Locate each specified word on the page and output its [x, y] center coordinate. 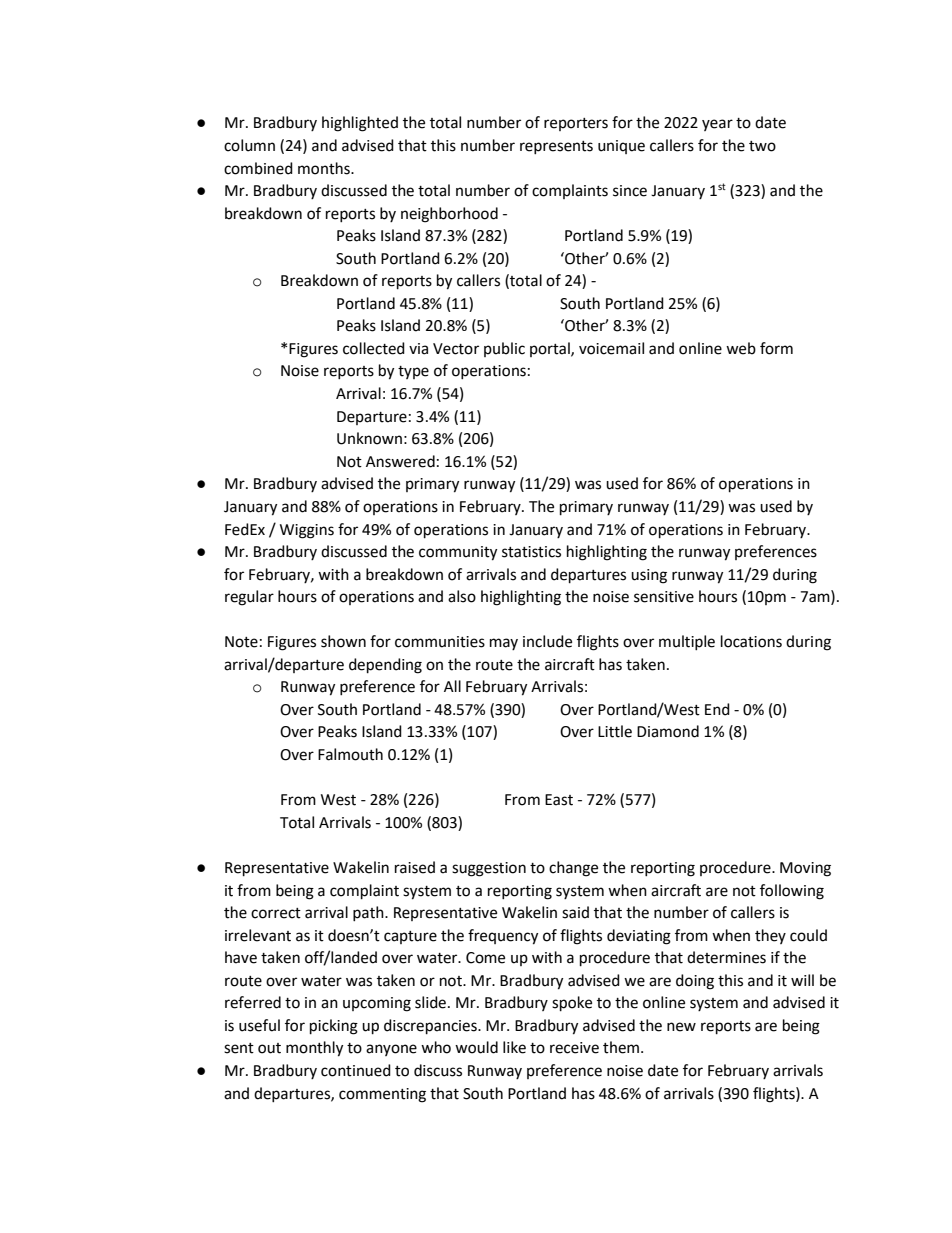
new [681, 1027]
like [514, 1047]
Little [615, 731]
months [325, 168]
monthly [314, 1049]
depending [385, 666]
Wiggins [307, 531]
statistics [531, 552]
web [741, 348]
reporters [576, 124]
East [559, 800]
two [762, 146]
